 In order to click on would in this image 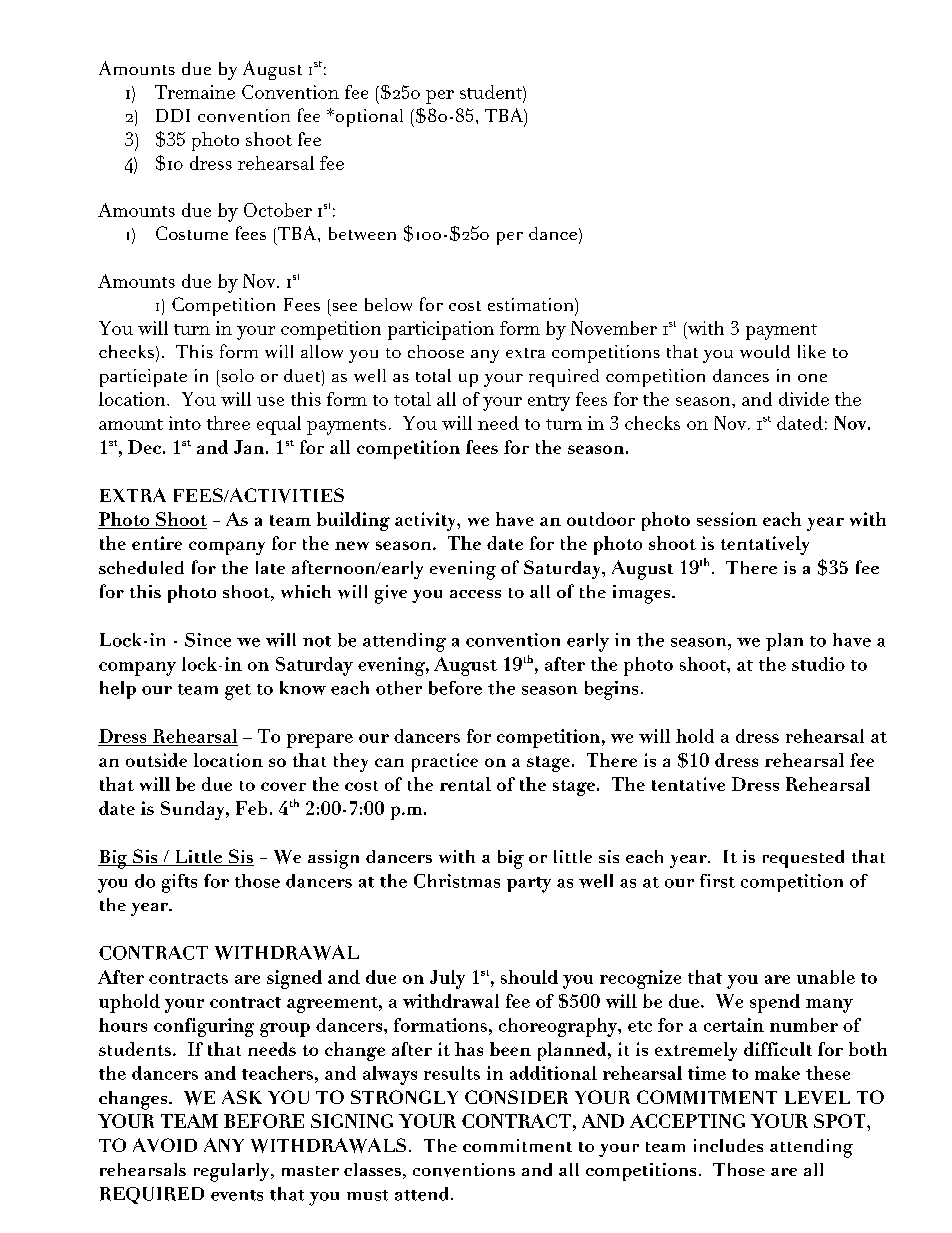, I will do `click(765, 351)`.
